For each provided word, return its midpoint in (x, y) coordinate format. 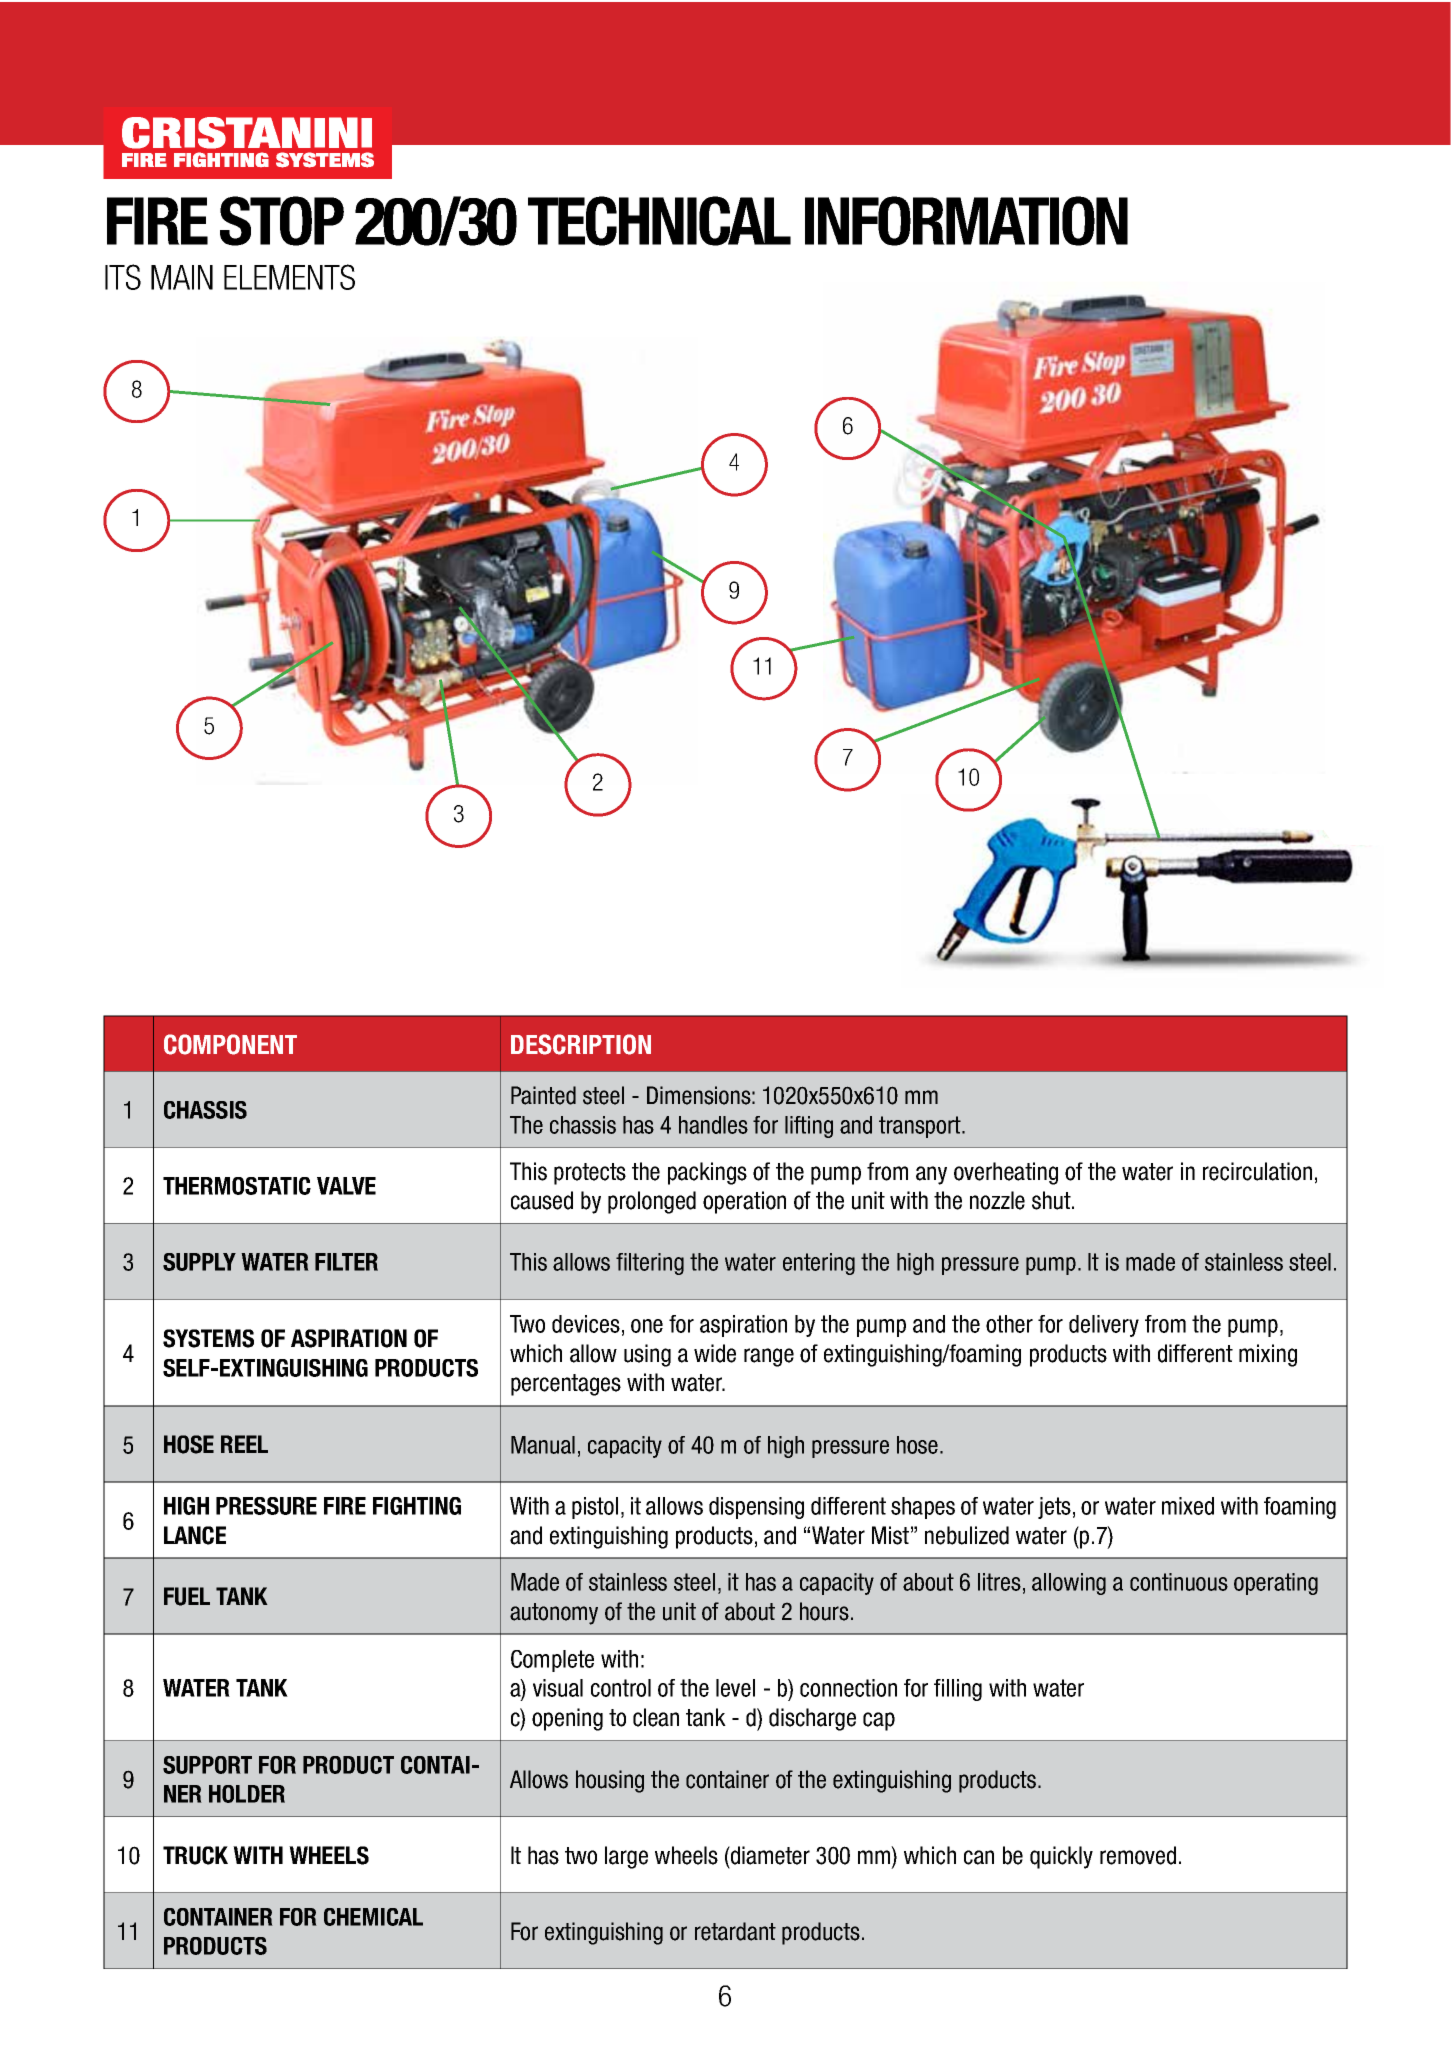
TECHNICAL (659, 221)
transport (921, 1127)
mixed (1188, 1506)
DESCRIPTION (581, 1044)
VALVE (346, 1186)
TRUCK (195, 1855)
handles (713, 1125)
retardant (735, 1931)
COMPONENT (230, 1044)
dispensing (756, 1508)
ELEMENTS (289, 277)
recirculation (1257, 1171)
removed (1138, 1855)
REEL (244, 1444)
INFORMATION (966, 221)
